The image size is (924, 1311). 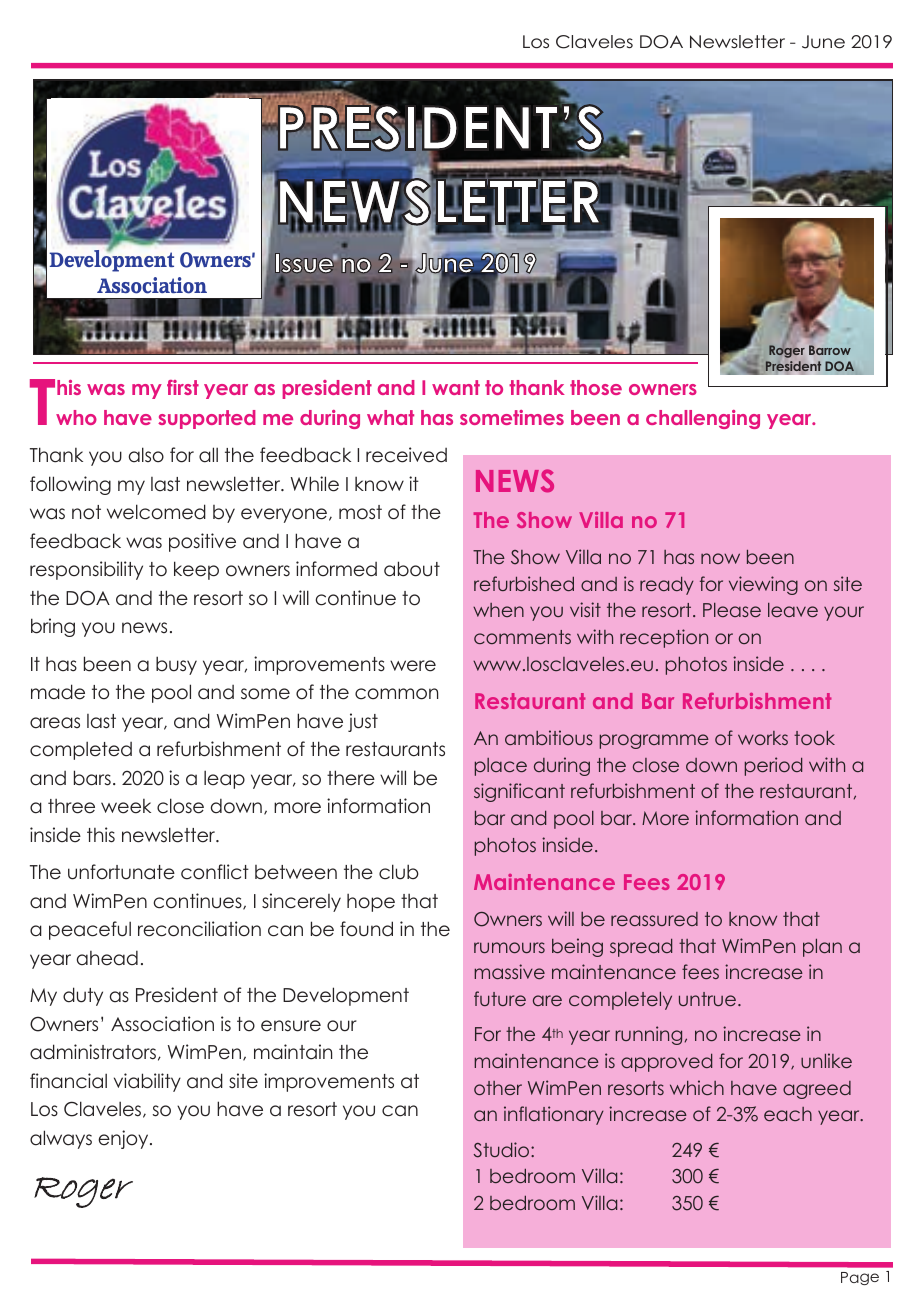 What do you see at coordinates (823, 42) in the page?
I see `June` at bounding box center [823, 42].
